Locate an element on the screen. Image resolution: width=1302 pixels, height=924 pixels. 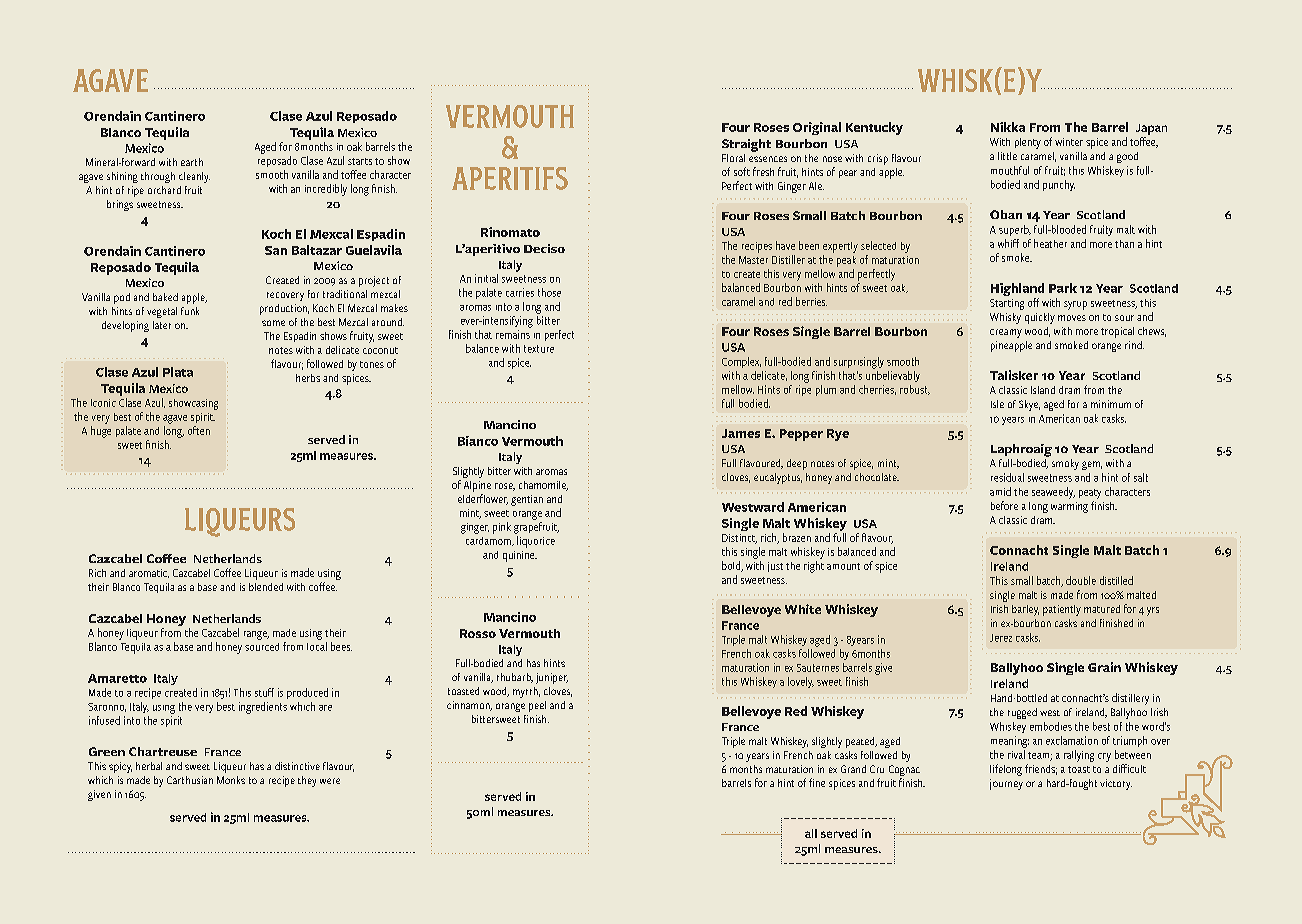
Floral is located at coordinates (733, 158).
